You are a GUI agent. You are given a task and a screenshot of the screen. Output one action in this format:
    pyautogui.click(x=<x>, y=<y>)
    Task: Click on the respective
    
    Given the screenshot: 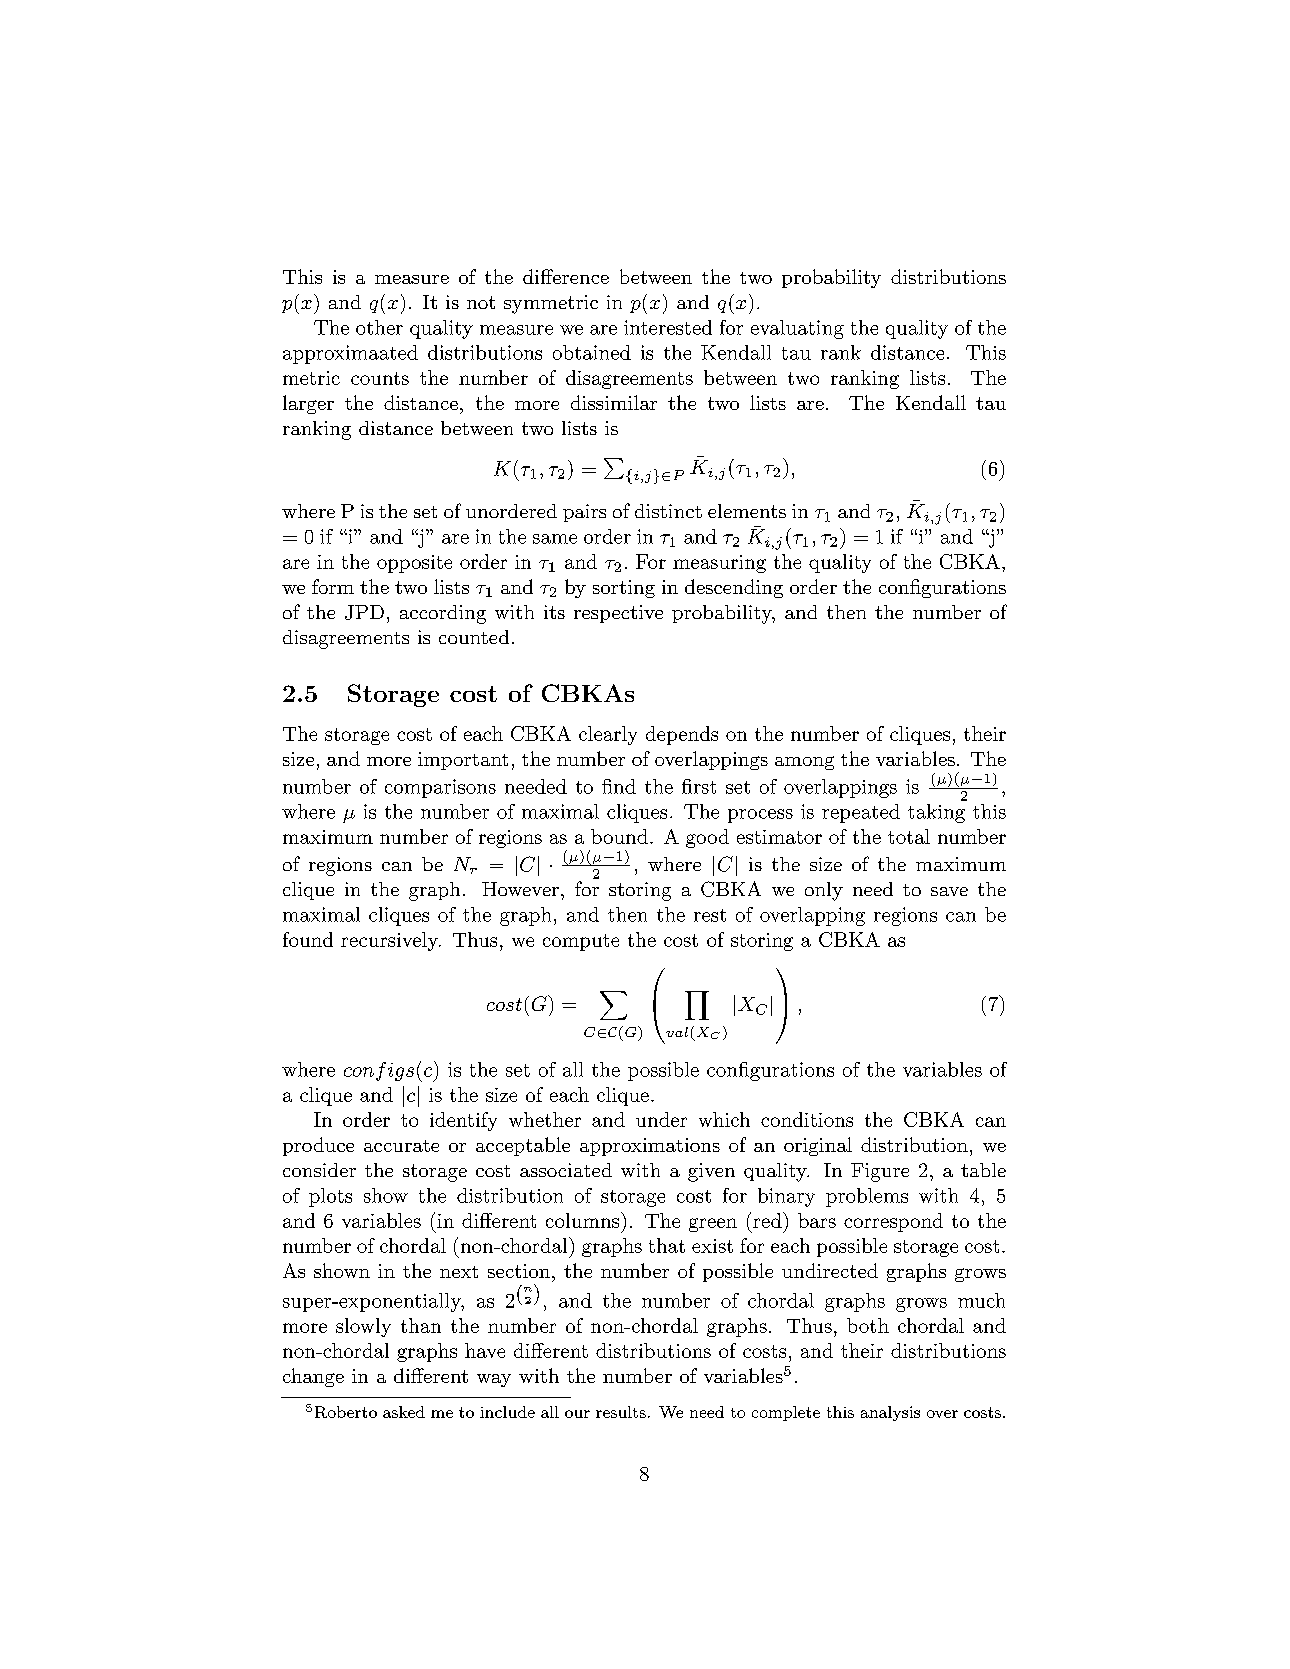 What is the action you would take?
    pyautogui.click(x=618, y=614)
